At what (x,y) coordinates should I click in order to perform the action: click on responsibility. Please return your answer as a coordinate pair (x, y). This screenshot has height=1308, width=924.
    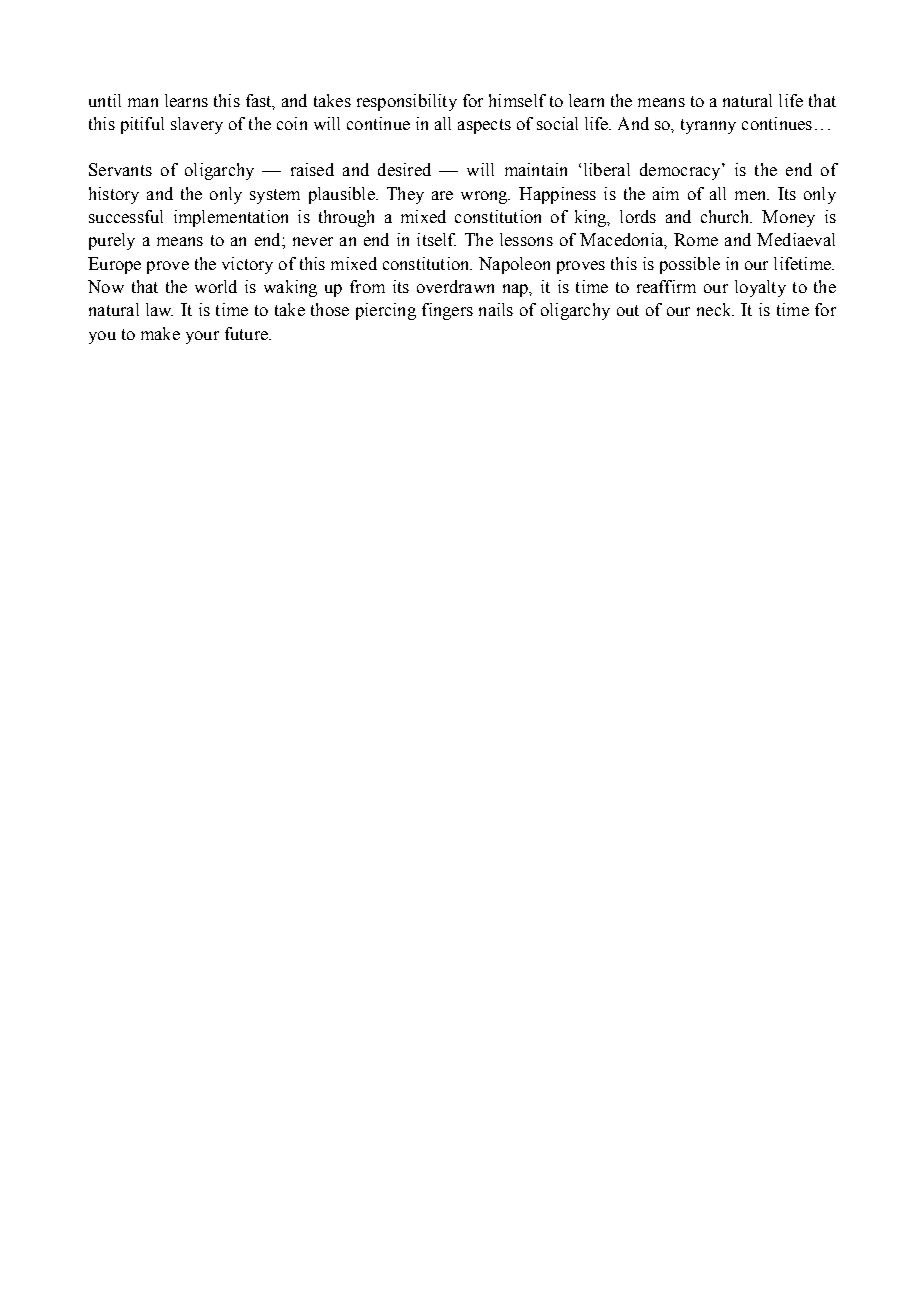
    Looking at the image, I should click on (407, 102).
